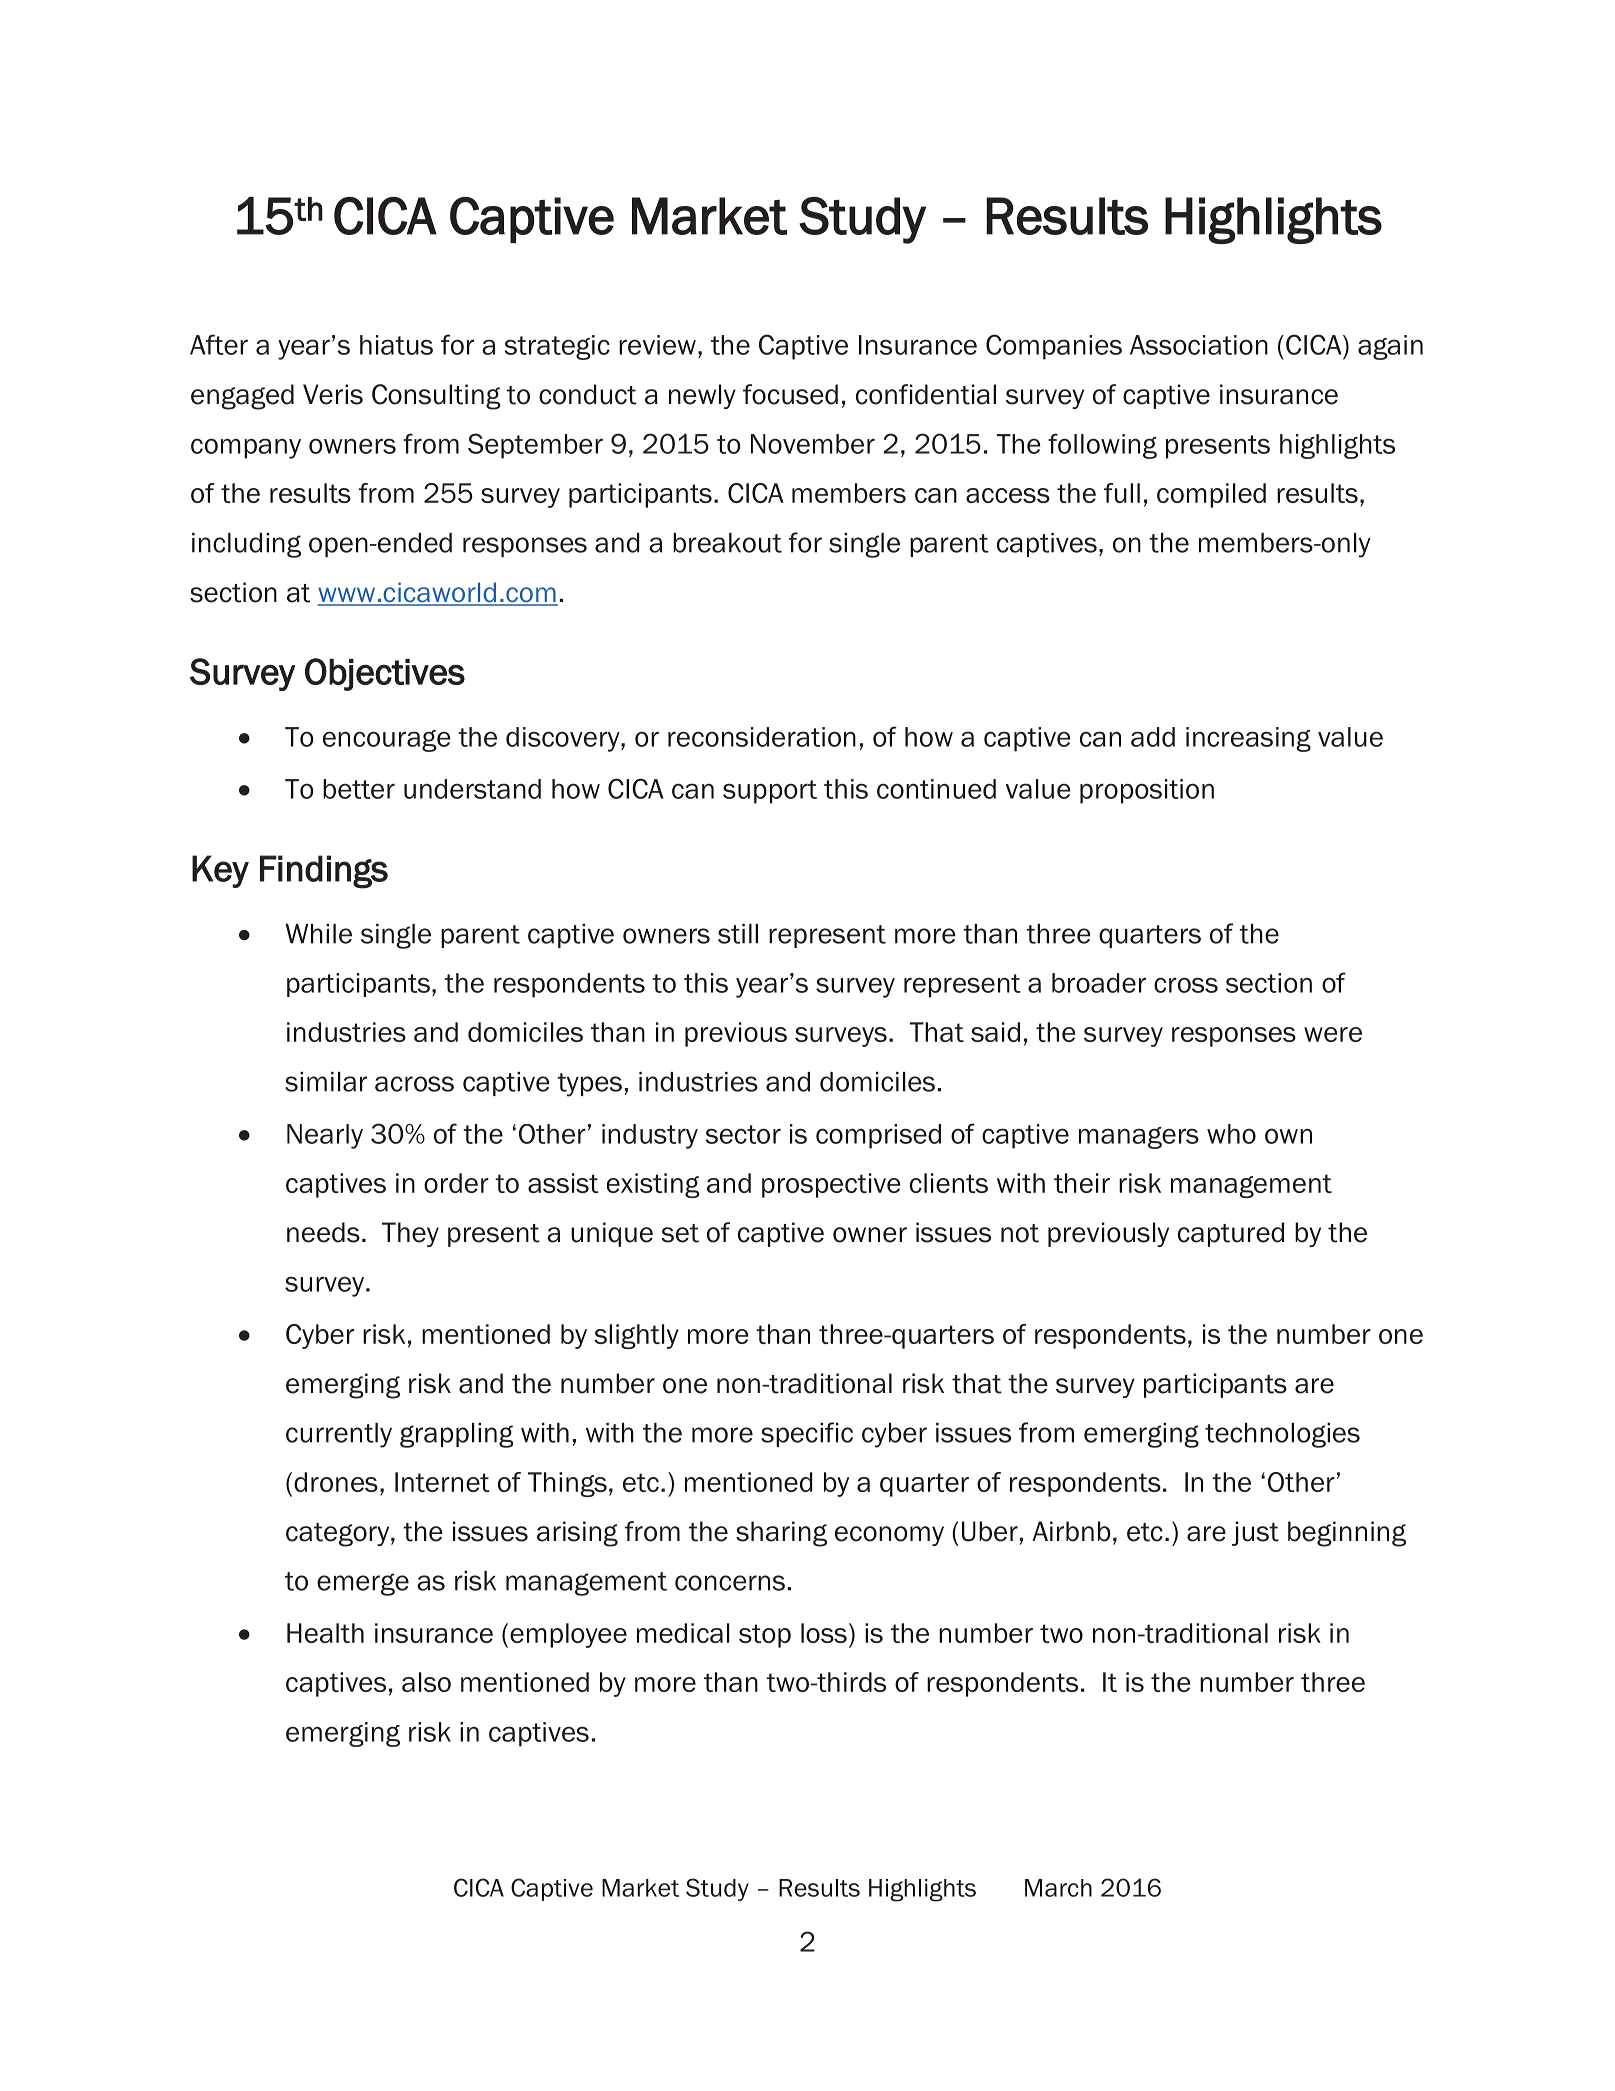 This document has height=2091, width=1615. I want to click on also, so click(426, 1682).
